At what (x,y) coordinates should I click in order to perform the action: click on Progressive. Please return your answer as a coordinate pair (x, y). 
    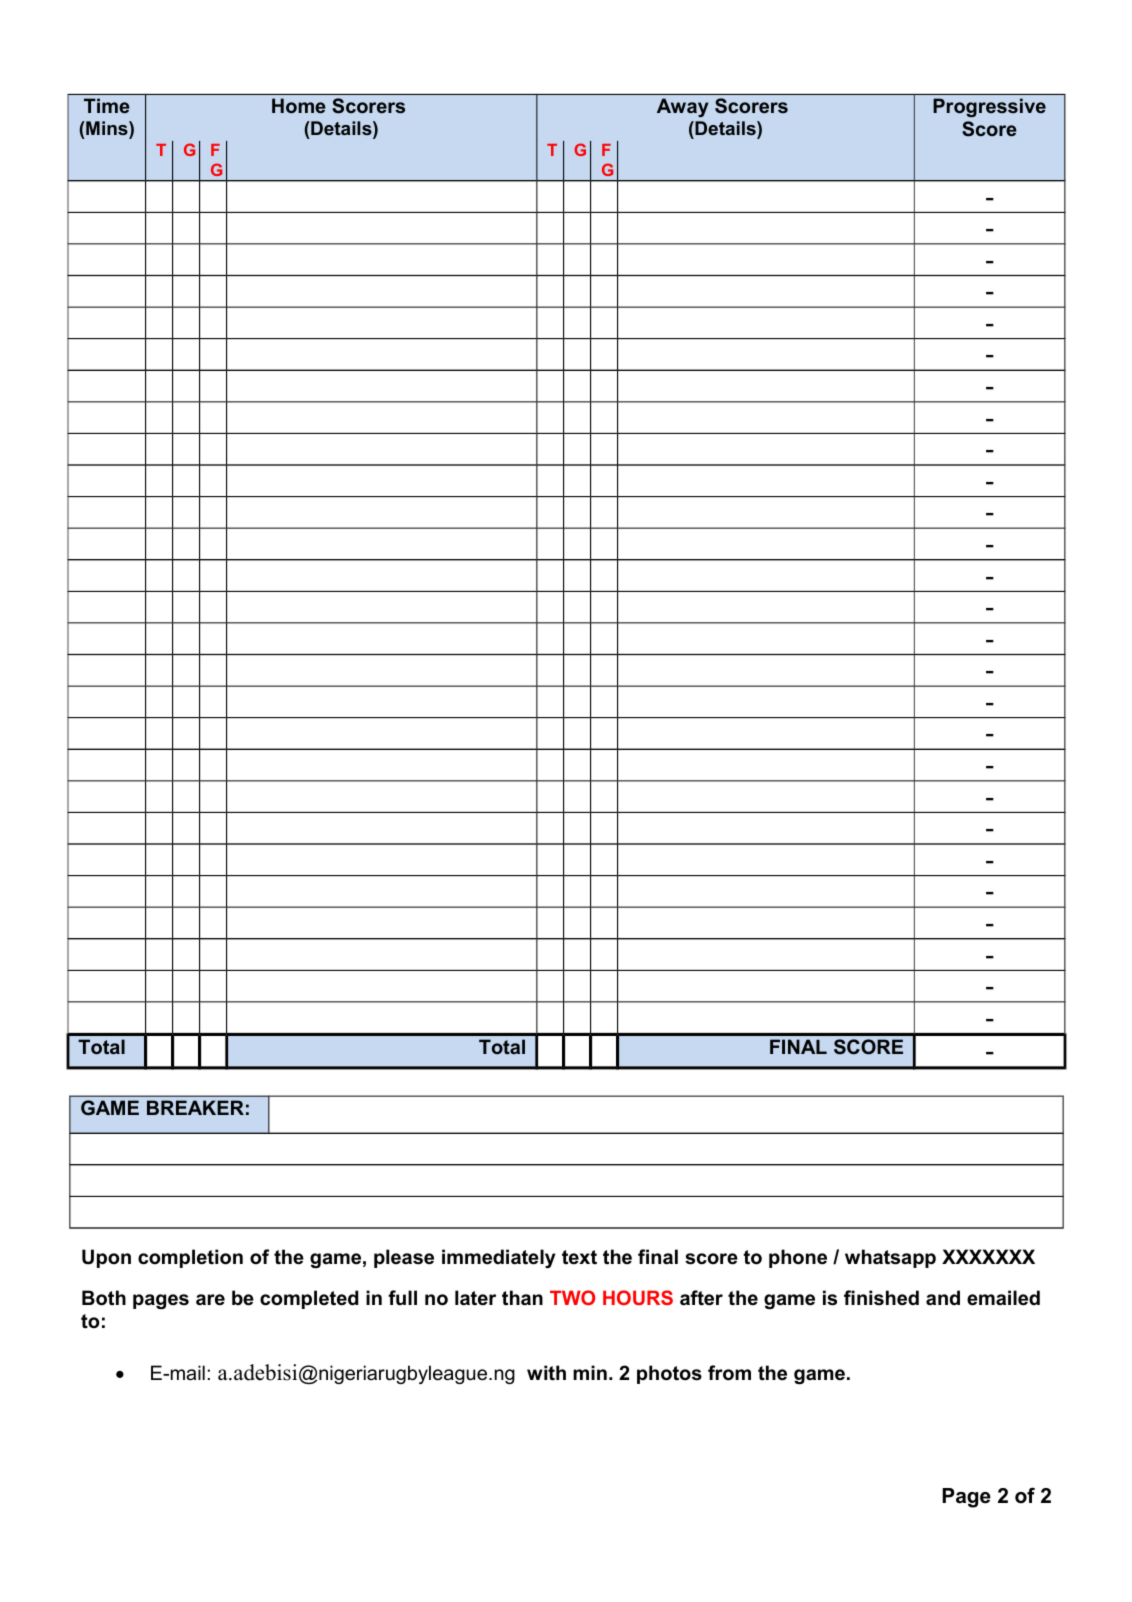
    Looking at the image, I should click on (989, 107).
